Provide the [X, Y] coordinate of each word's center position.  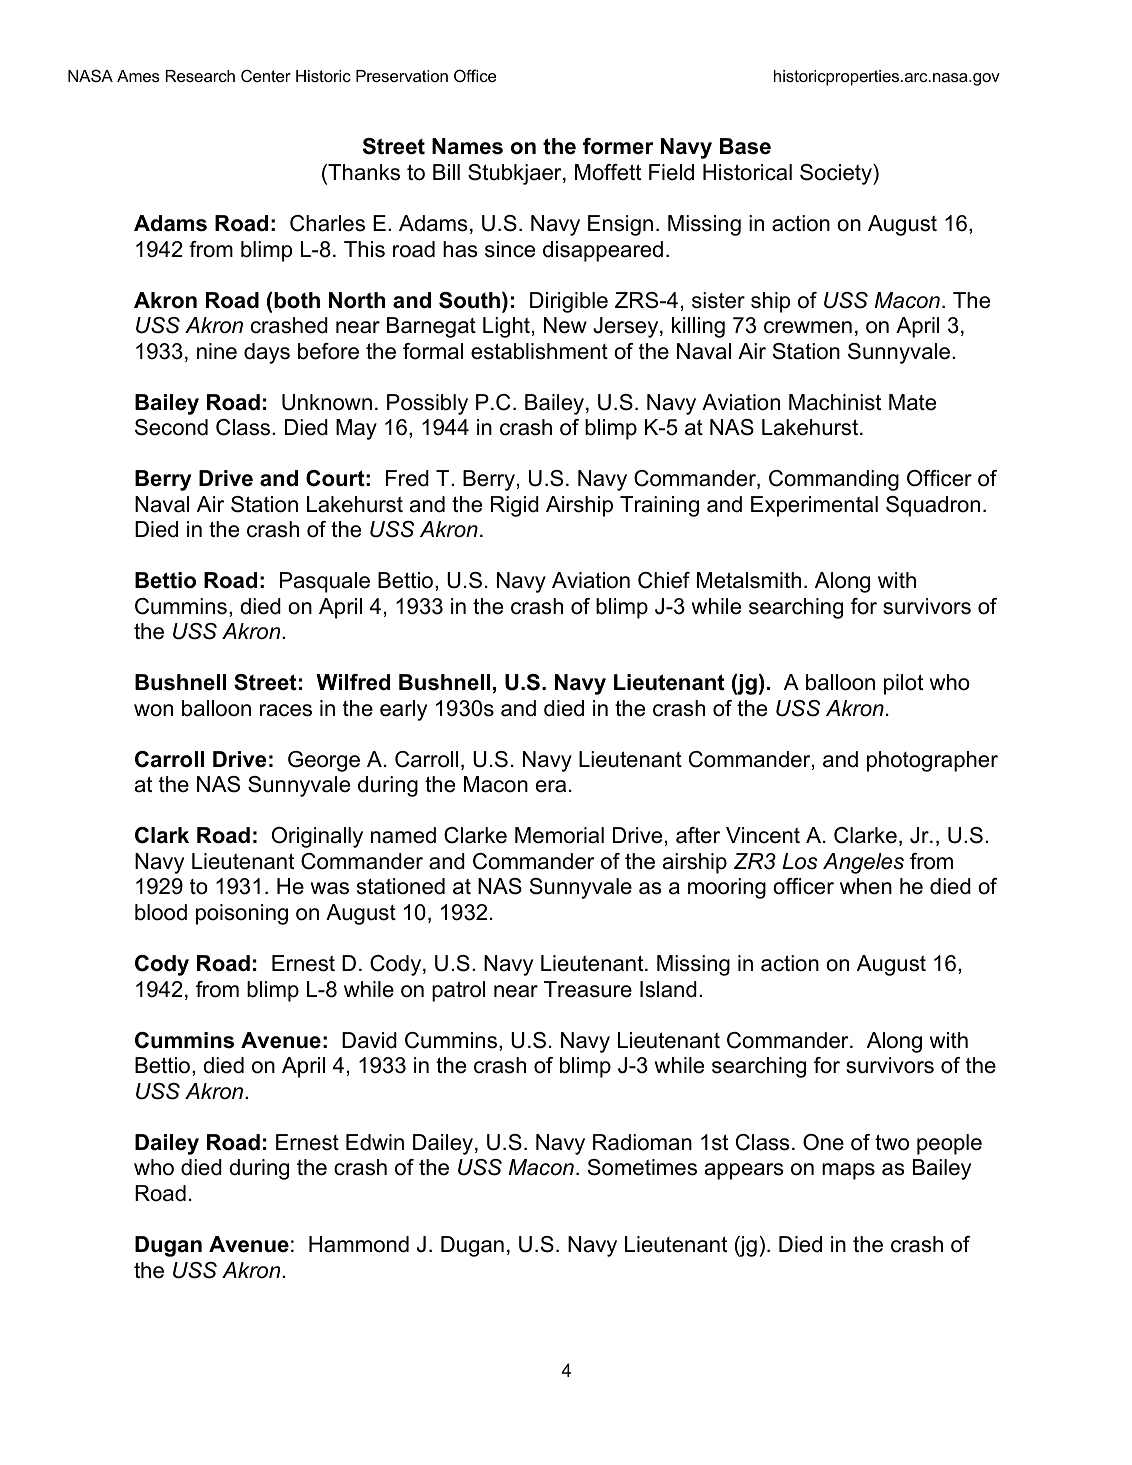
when [866, 886]
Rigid [515, 506]
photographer [932, 761]
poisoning [242, 914]
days [267, 353]
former [618, 146]
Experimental [814, 506]
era [551, 786]
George [324, 761]
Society [837, 174]
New [565, 325]
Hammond [359, 1244]
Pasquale [325, 582]
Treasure [588, 989]
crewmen [808, 327]
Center [266, 75]
